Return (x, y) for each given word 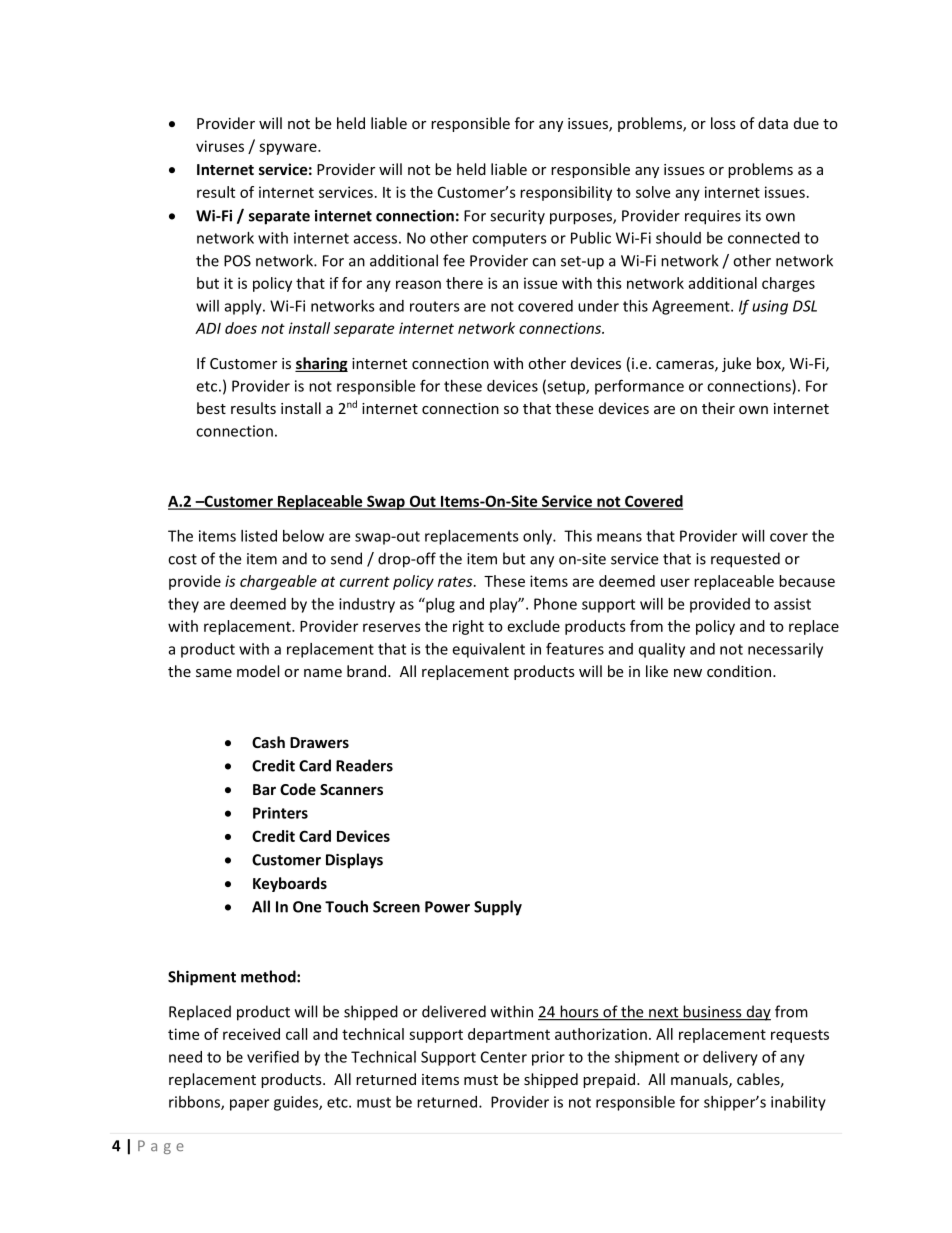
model (258, 671)
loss (723, 123)
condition (739, 671)
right (468, 627)
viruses (220, 146)
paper (249, 1105)
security (517, 217)
